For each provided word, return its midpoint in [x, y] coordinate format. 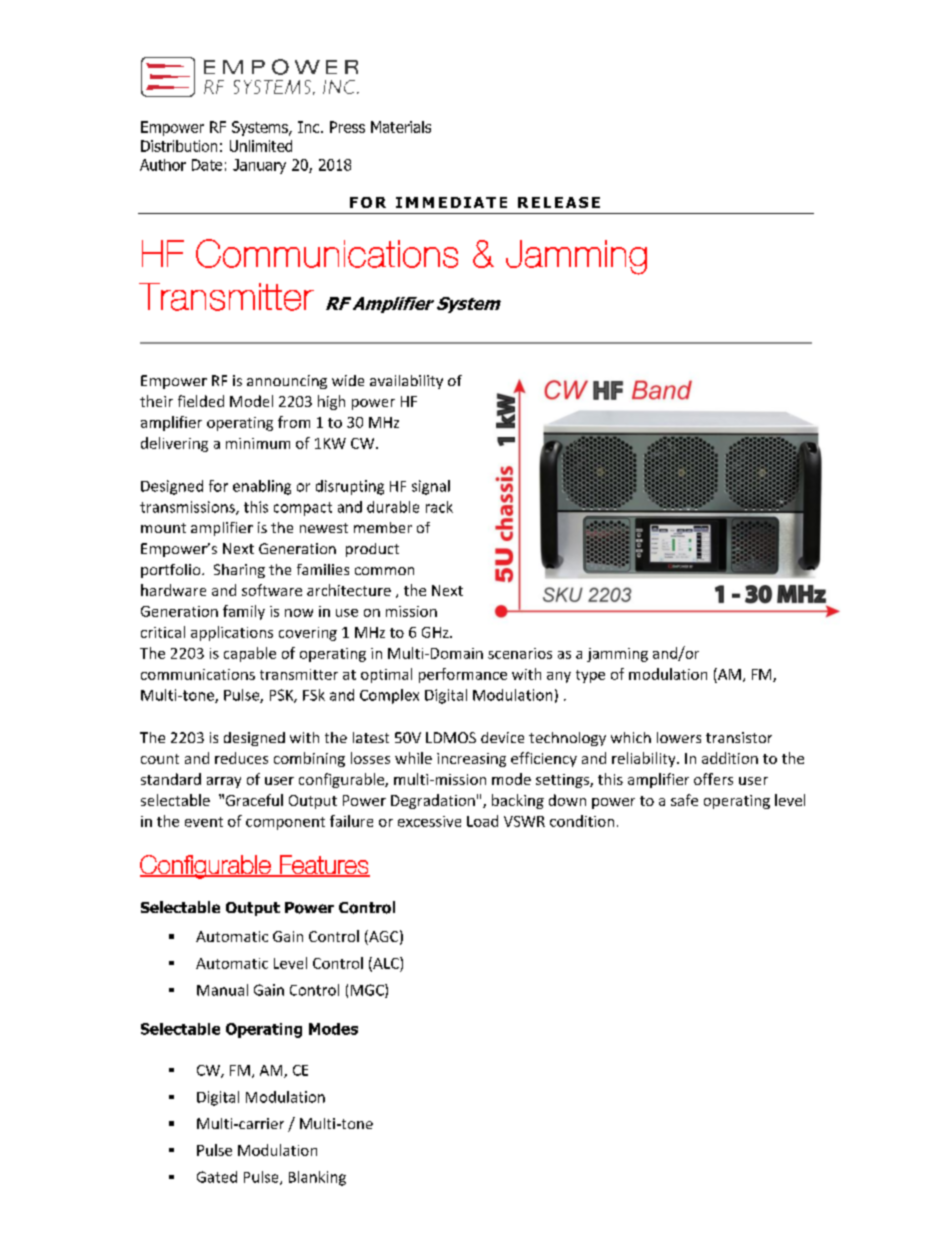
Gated [217, 1177]
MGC [368, 991]
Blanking [317, 1178]
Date [207, 165]
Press [347, 127]
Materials [401, 127]
